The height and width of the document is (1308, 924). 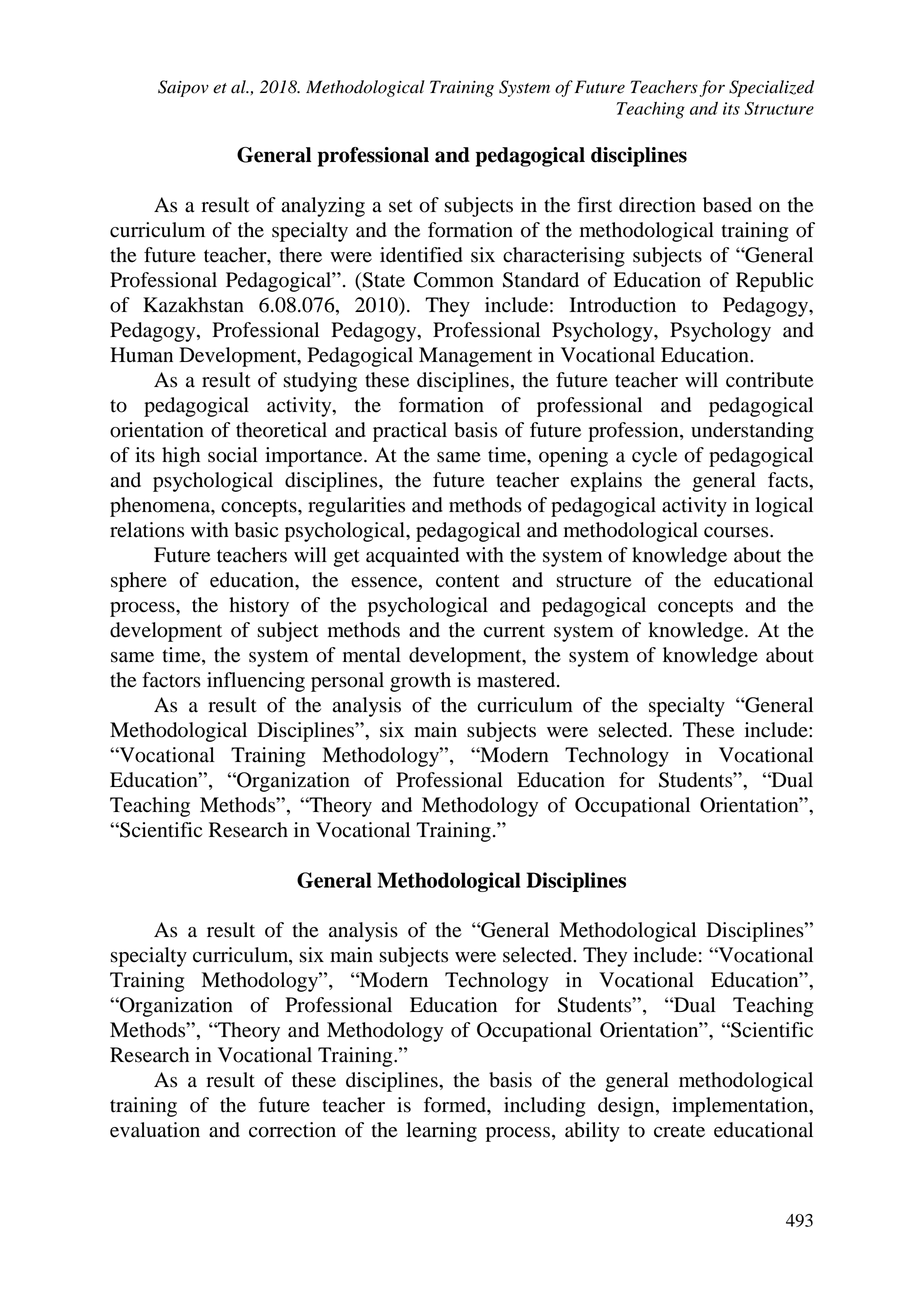 I want to click on Management, so click(x=475, y=357).
